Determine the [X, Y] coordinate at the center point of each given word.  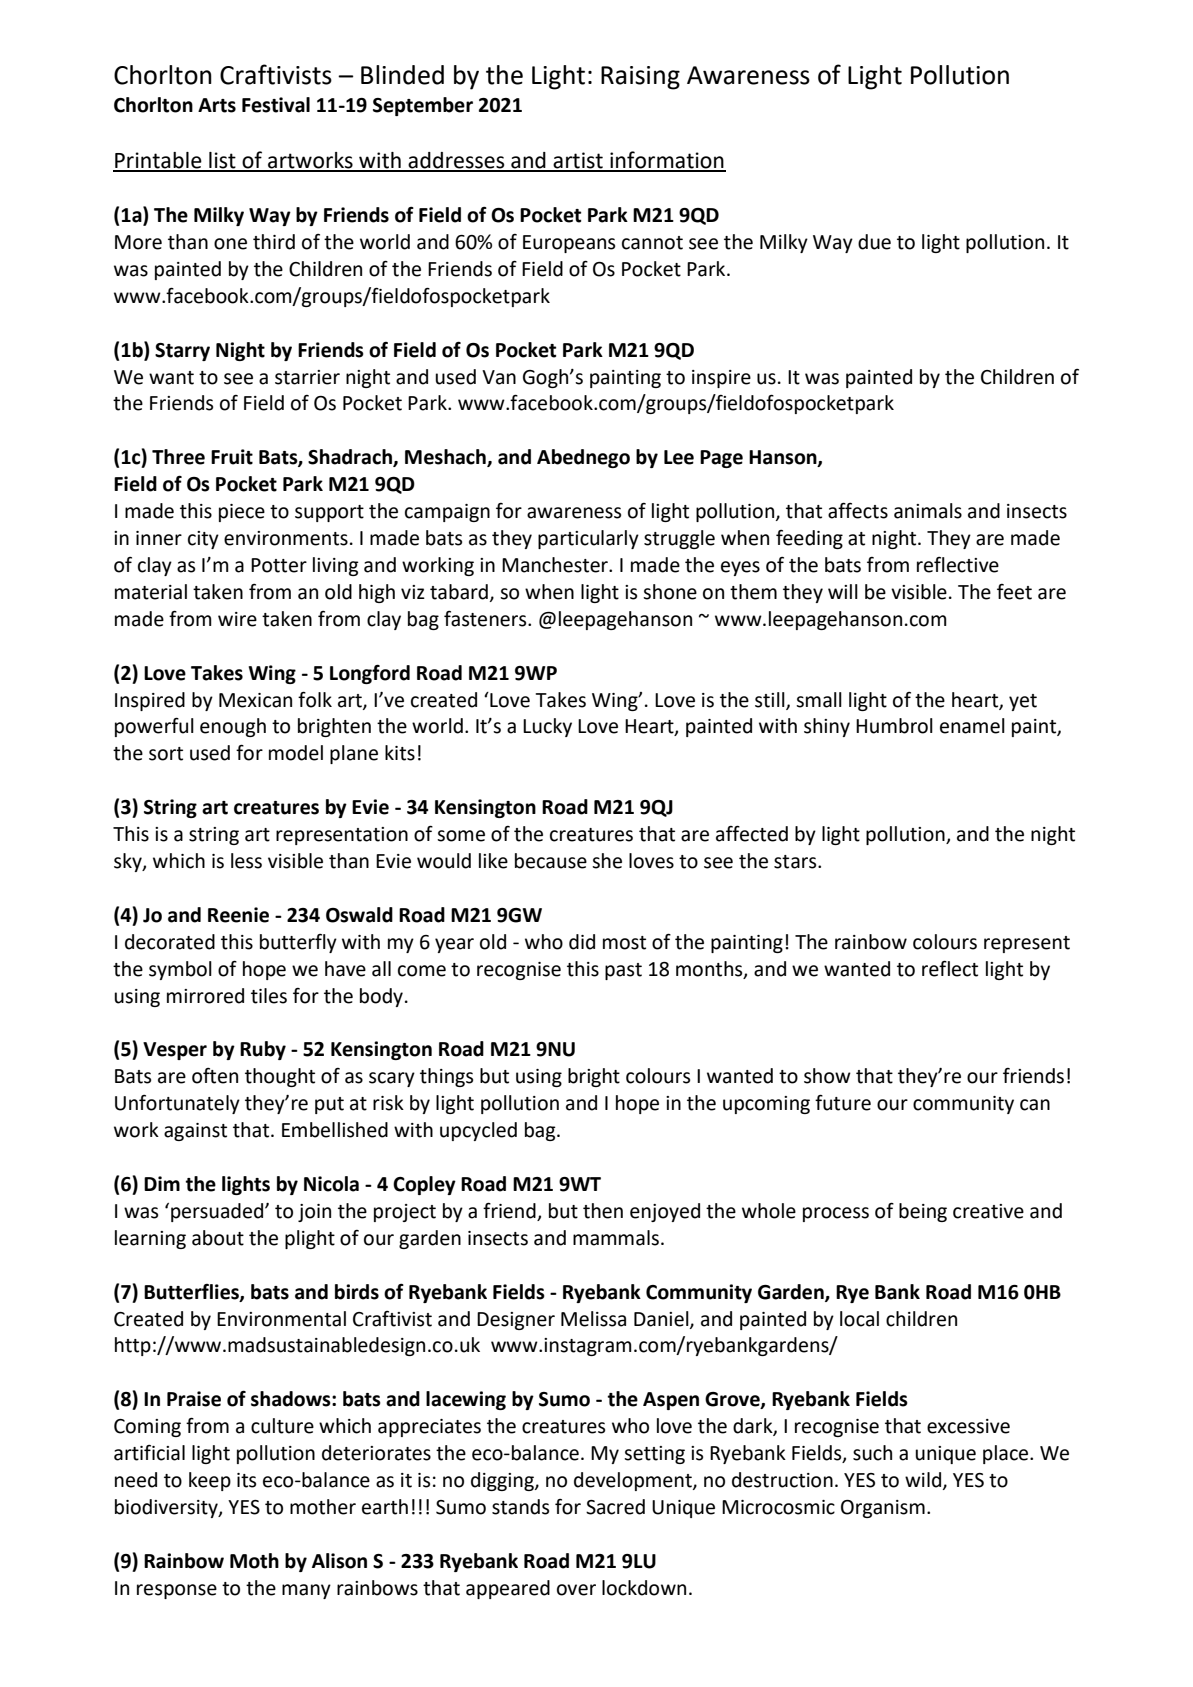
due [874, 242]
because [551, 861]
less [246, 861]
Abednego [583, 458]
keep [210, 1481]
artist [578, 161]
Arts [217, 105]
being [923, 1212]
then [603, 1211]
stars [796, 862]
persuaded [218, 1212]
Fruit [232, 457]
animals [928, 511]
